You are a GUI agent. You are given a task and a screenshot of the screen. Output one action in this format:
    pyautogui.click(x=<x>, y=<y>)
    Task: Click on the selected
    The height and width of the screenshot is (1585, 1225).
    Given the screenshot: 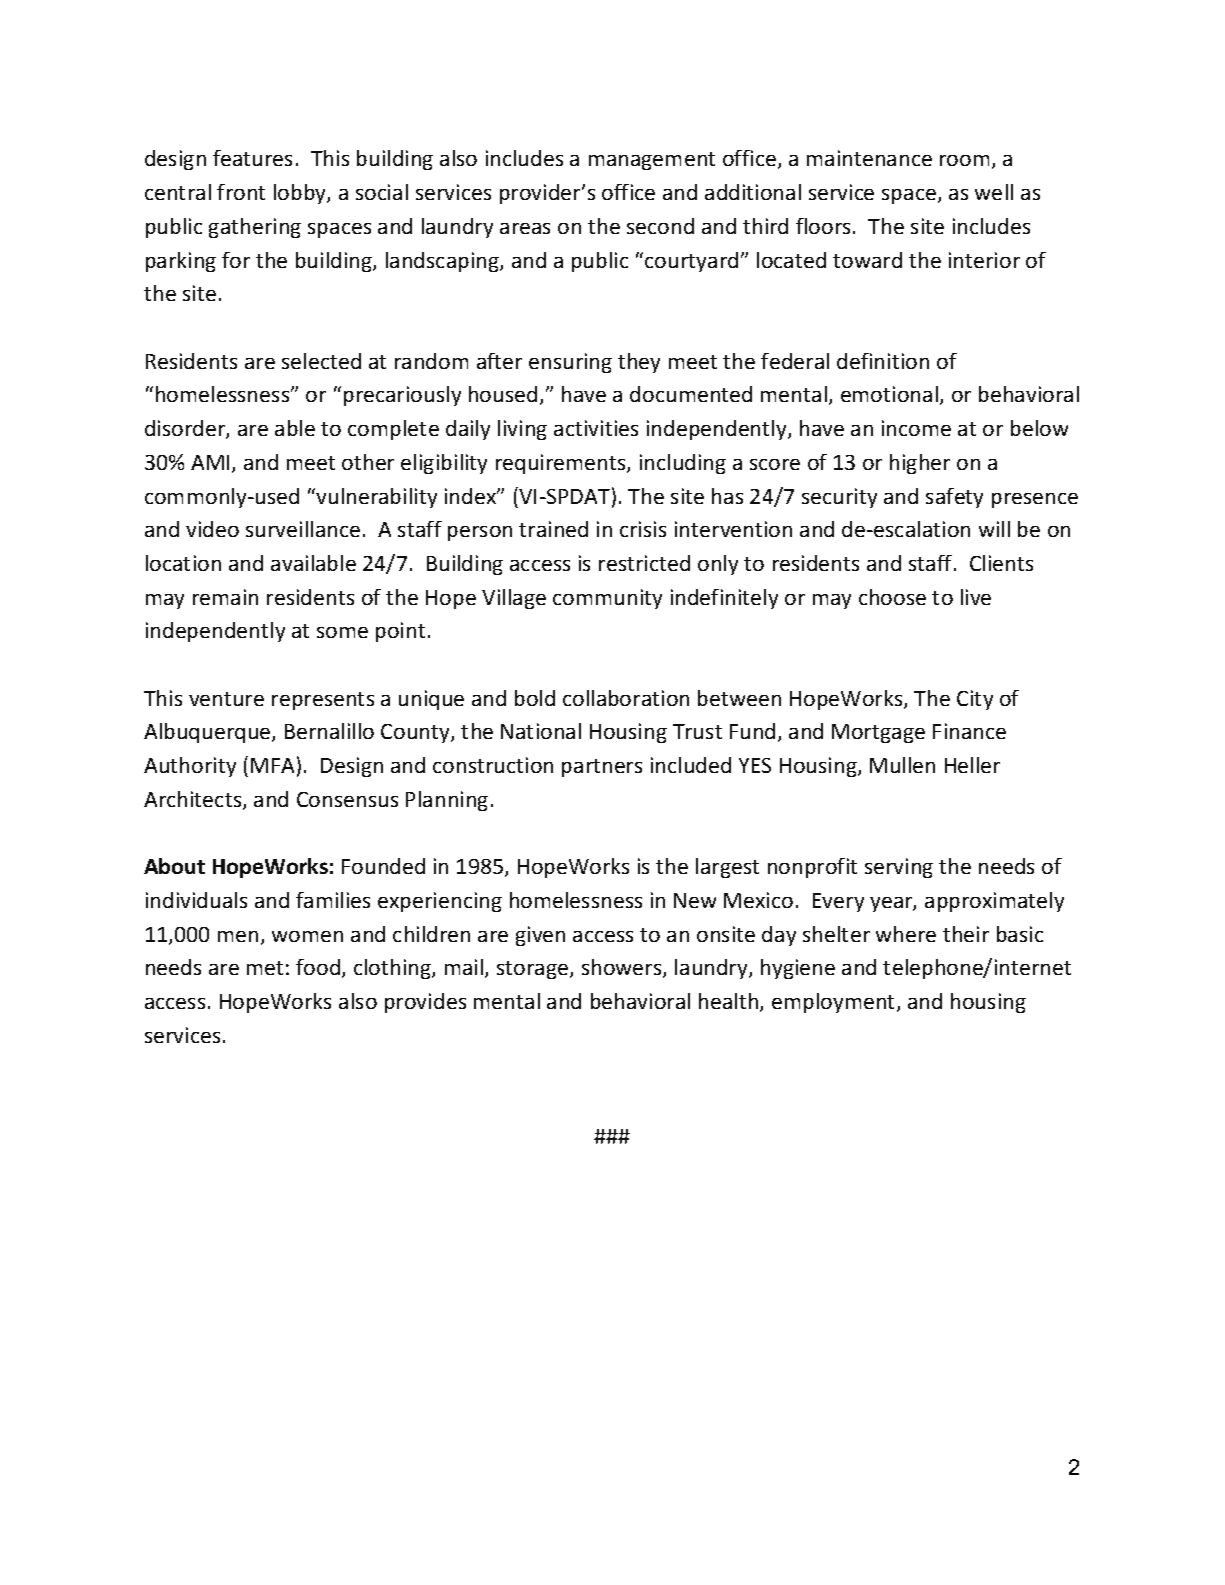 What is the action you would take?
    pyautogui.click(x=321, y=361)
